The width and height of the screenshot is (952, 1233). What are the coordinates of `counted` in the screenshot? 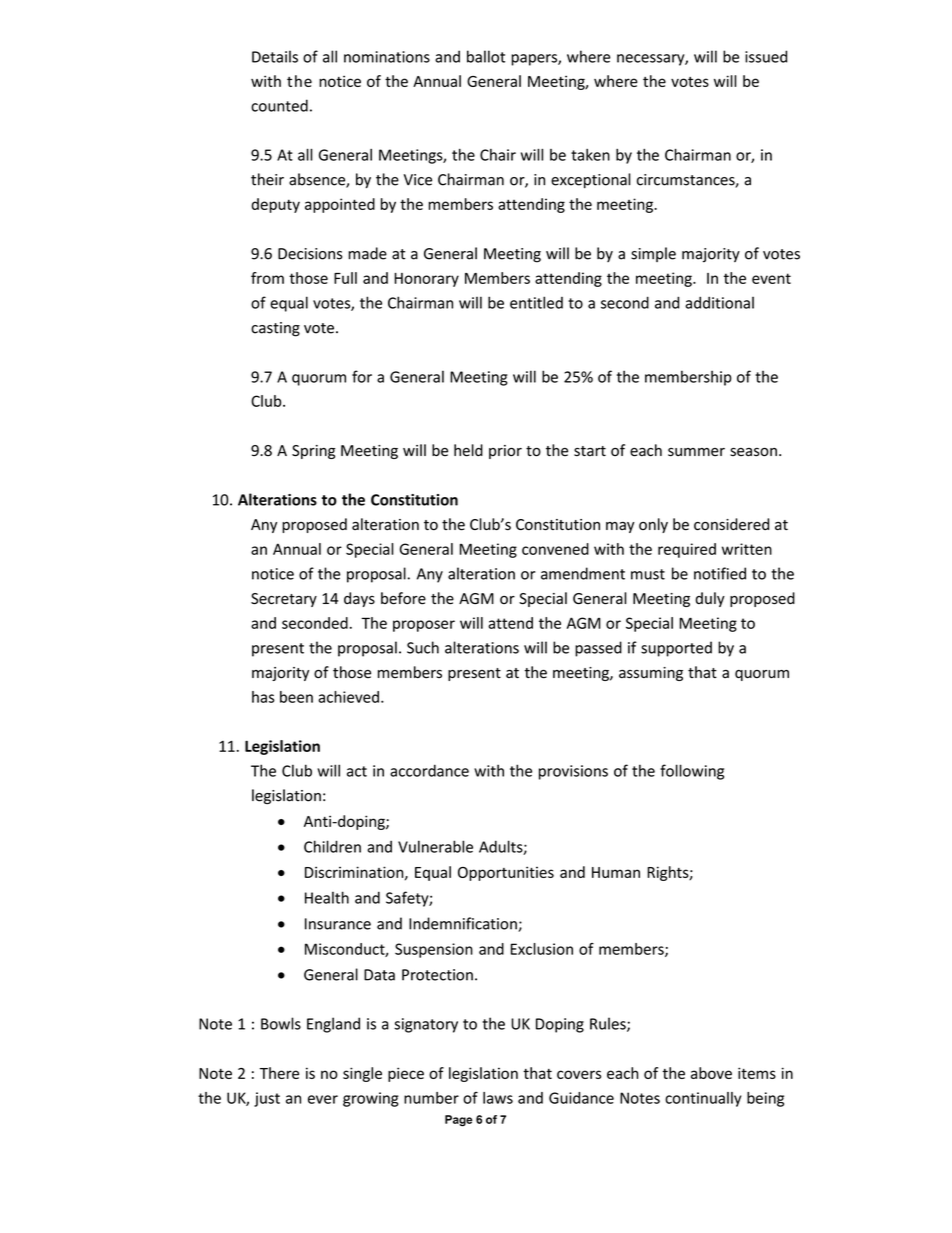 It's located at (279, 105).
